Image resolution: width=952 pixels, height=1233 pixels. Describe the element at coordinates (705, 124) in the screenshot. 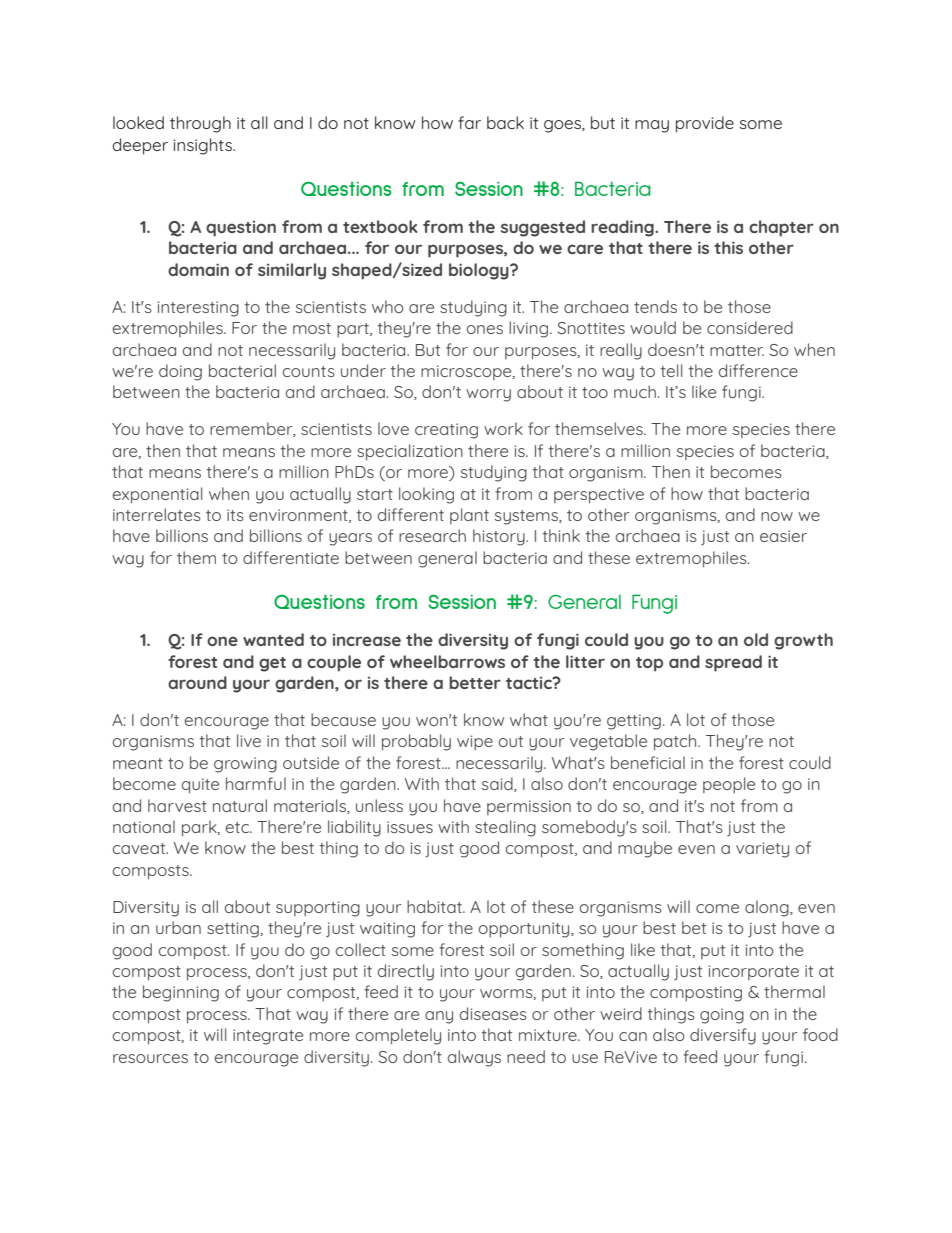

I see `provide` at that location.
